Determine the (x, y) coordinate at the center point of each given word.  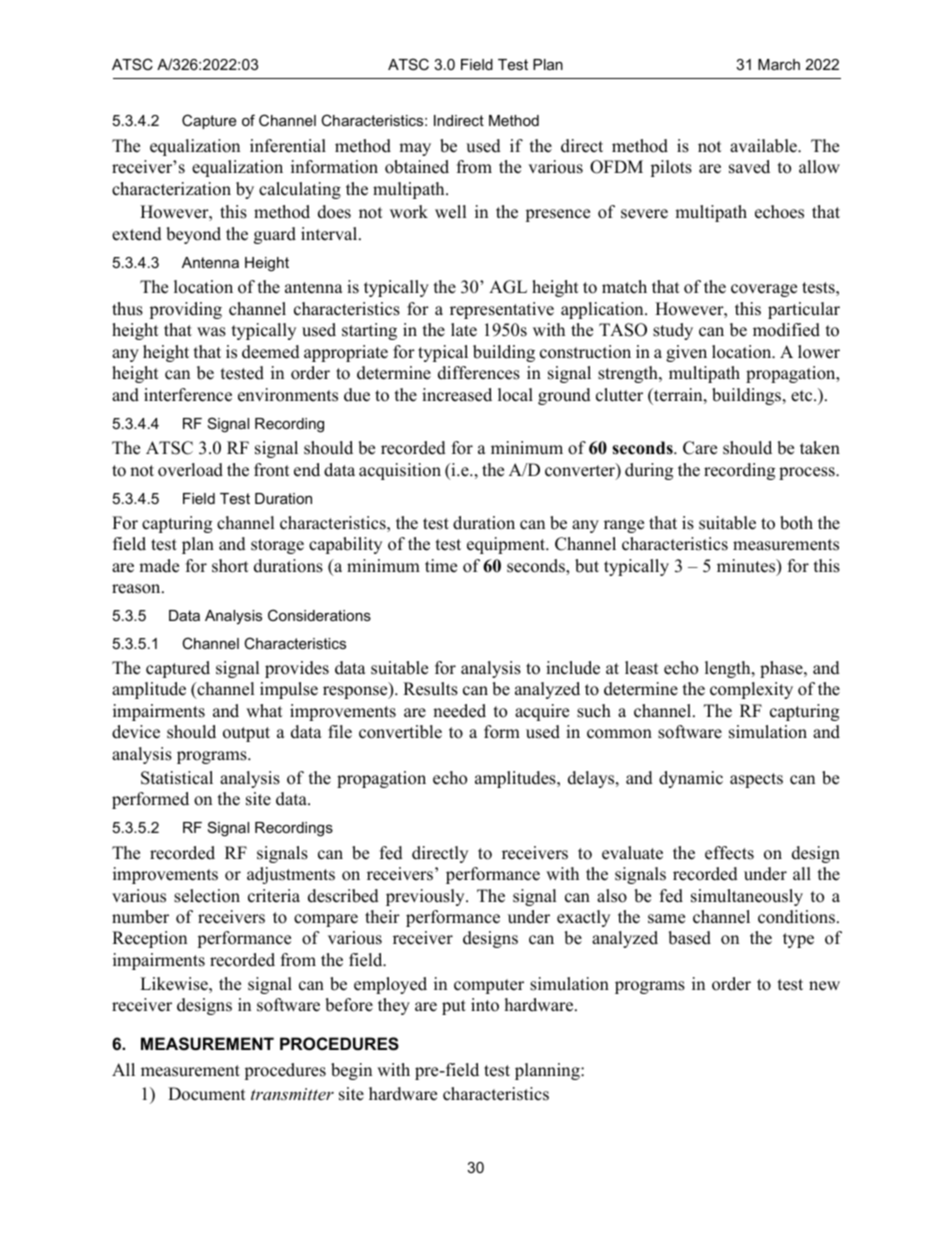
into (485, 1005)
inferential (288, 146)
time (441, 566)
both (796, 523)
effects (729, 853)
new (824, 986)
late (464, 330)
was (211, 332)
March (779, 64)
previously (426, 897)
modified (786, 330)
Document (207, 1094)
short (230, 566)
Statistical (177, 778)
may (415, 149)
